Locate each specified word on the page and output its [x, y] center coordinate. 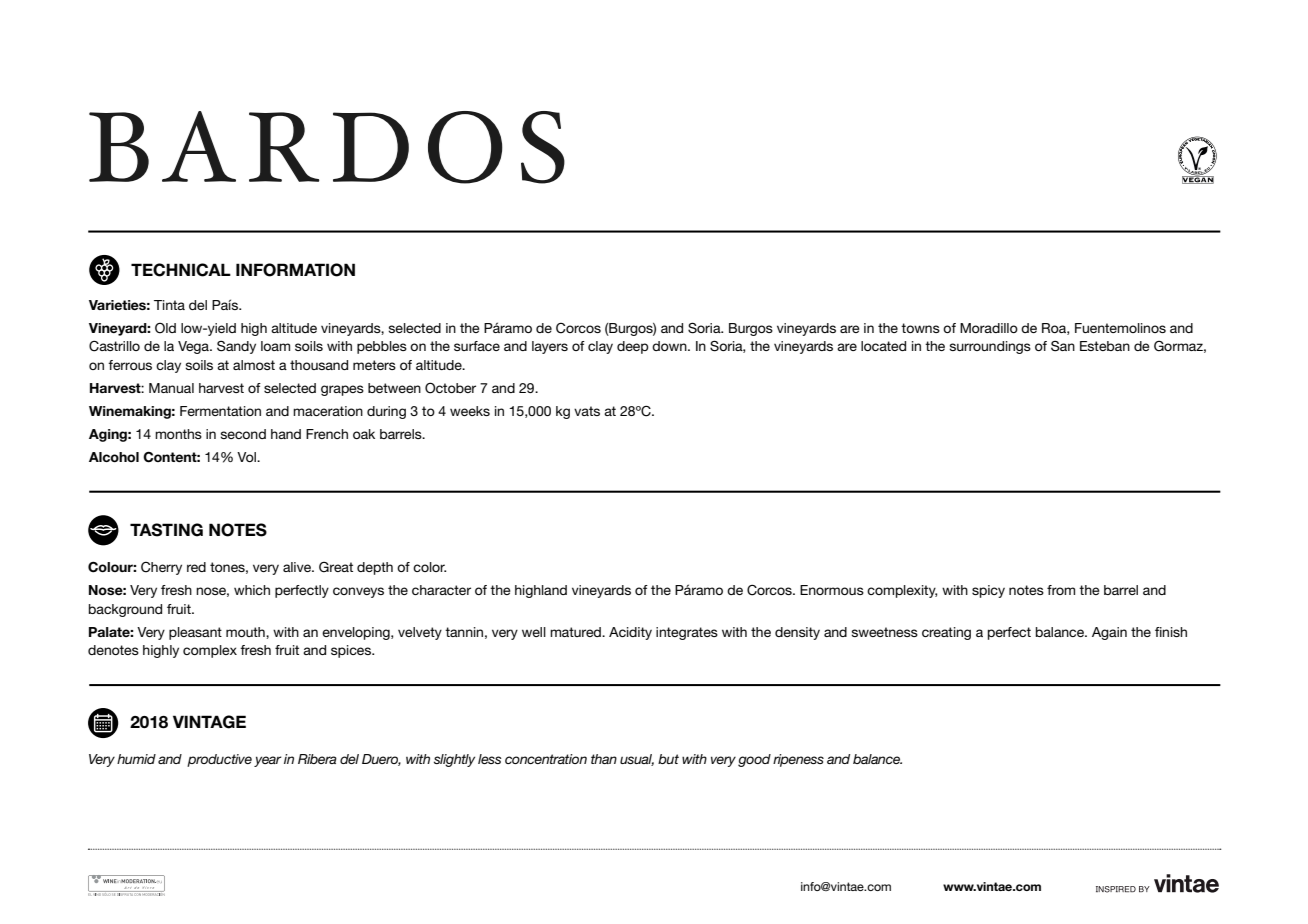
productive [219, 760]
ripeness [798, 760]
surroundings [990, 347]
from [1061, 590]
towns [920, 328]
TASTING [166, 530]
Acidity [630, 633]
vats [587, 411]
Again [1109, 633]
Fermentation [220, 411]
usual [637, 760]
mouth [246, 632]
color [429, 567]
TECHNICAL [181, 270]
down [670, 346]
